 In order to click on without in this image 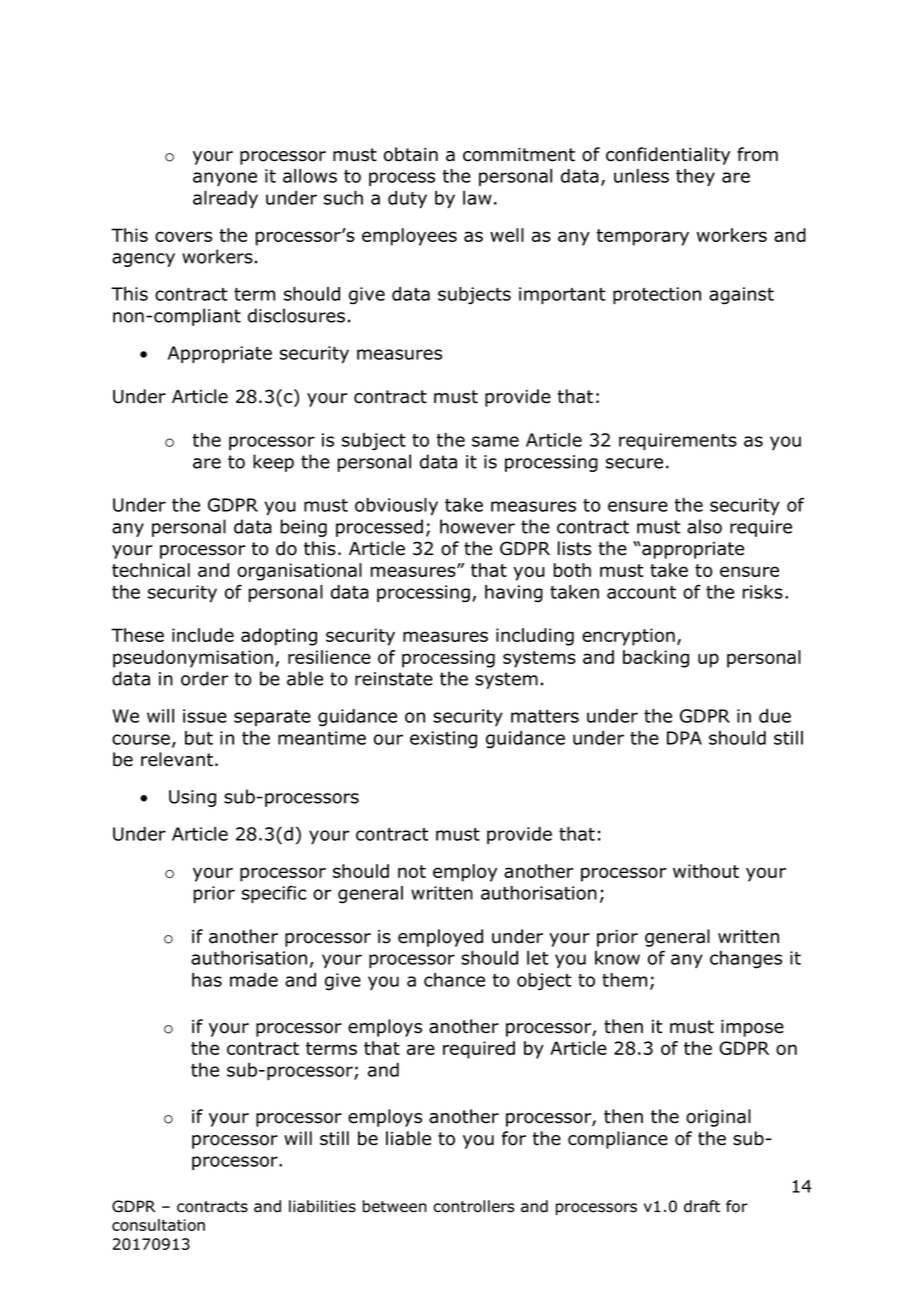, I will do `click(706, 871)`.
